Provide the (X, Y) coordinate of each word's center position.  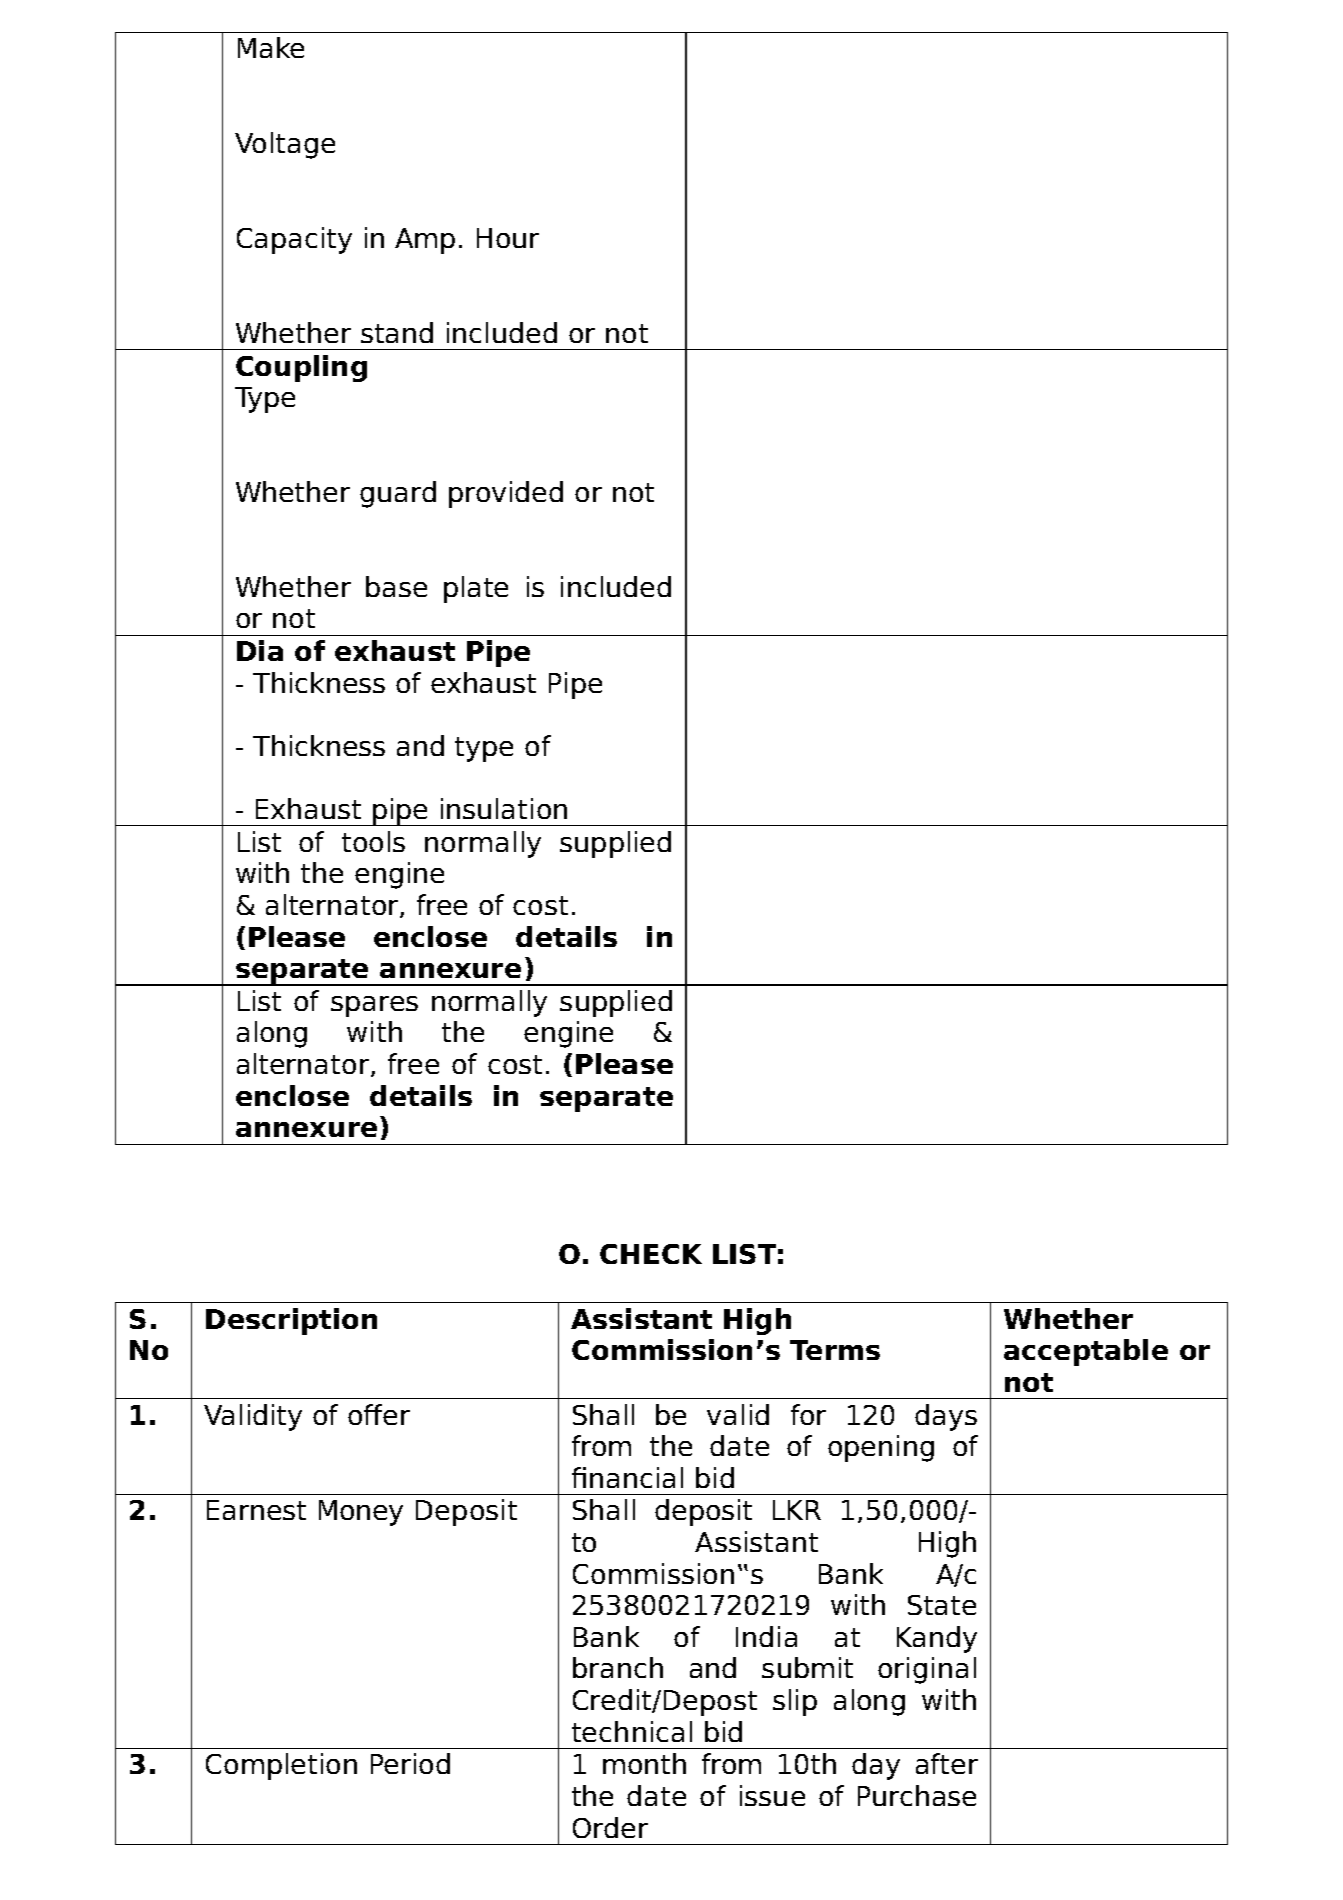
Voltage (285, 145)
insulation (504, 808)
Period (410, 1763)
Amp (425, 241)
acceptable (1086, 1352)
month (644, 1763)
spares (374, 1006)
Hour (508, 238)
